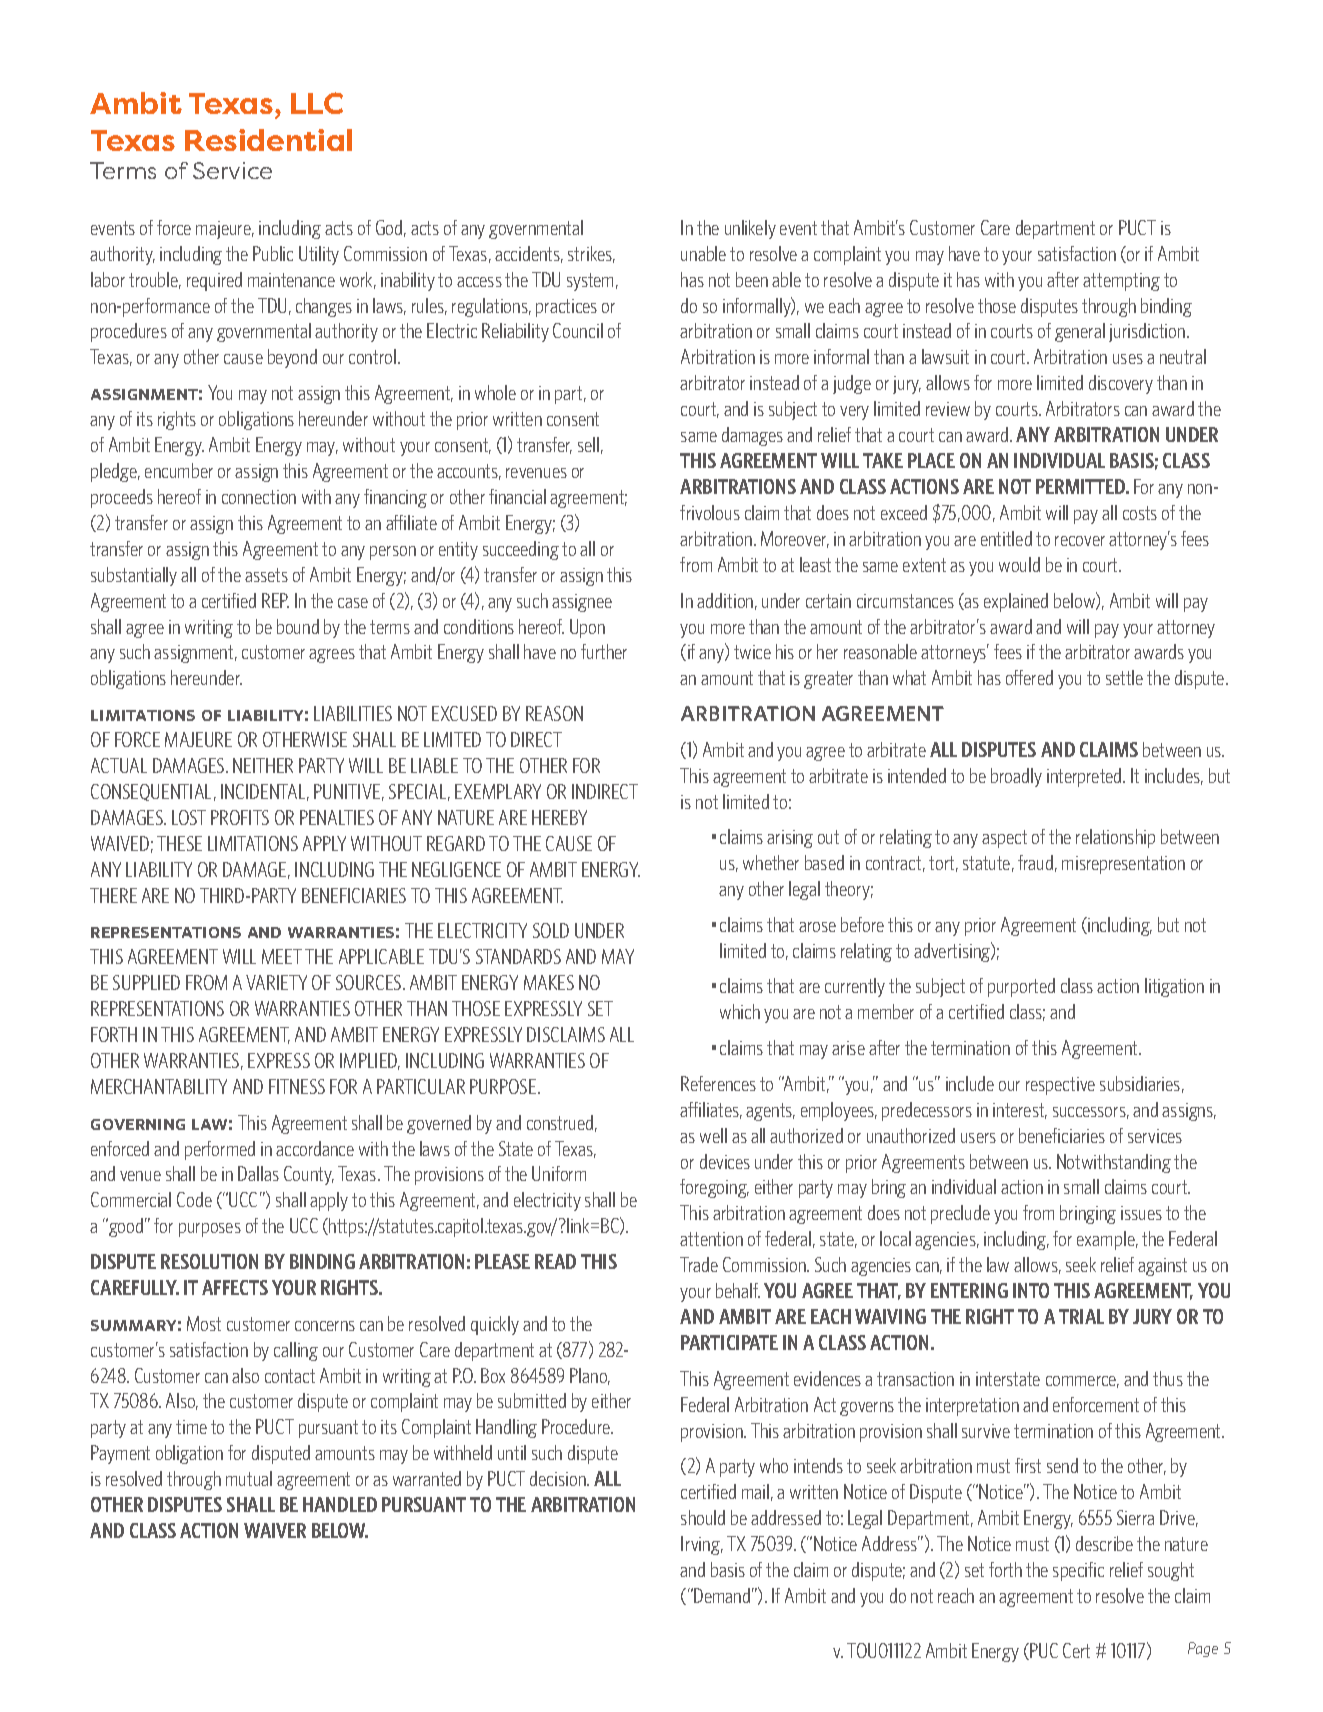 The image size is (1323, 1712). I want to click on THESE, so click(179, 843).
